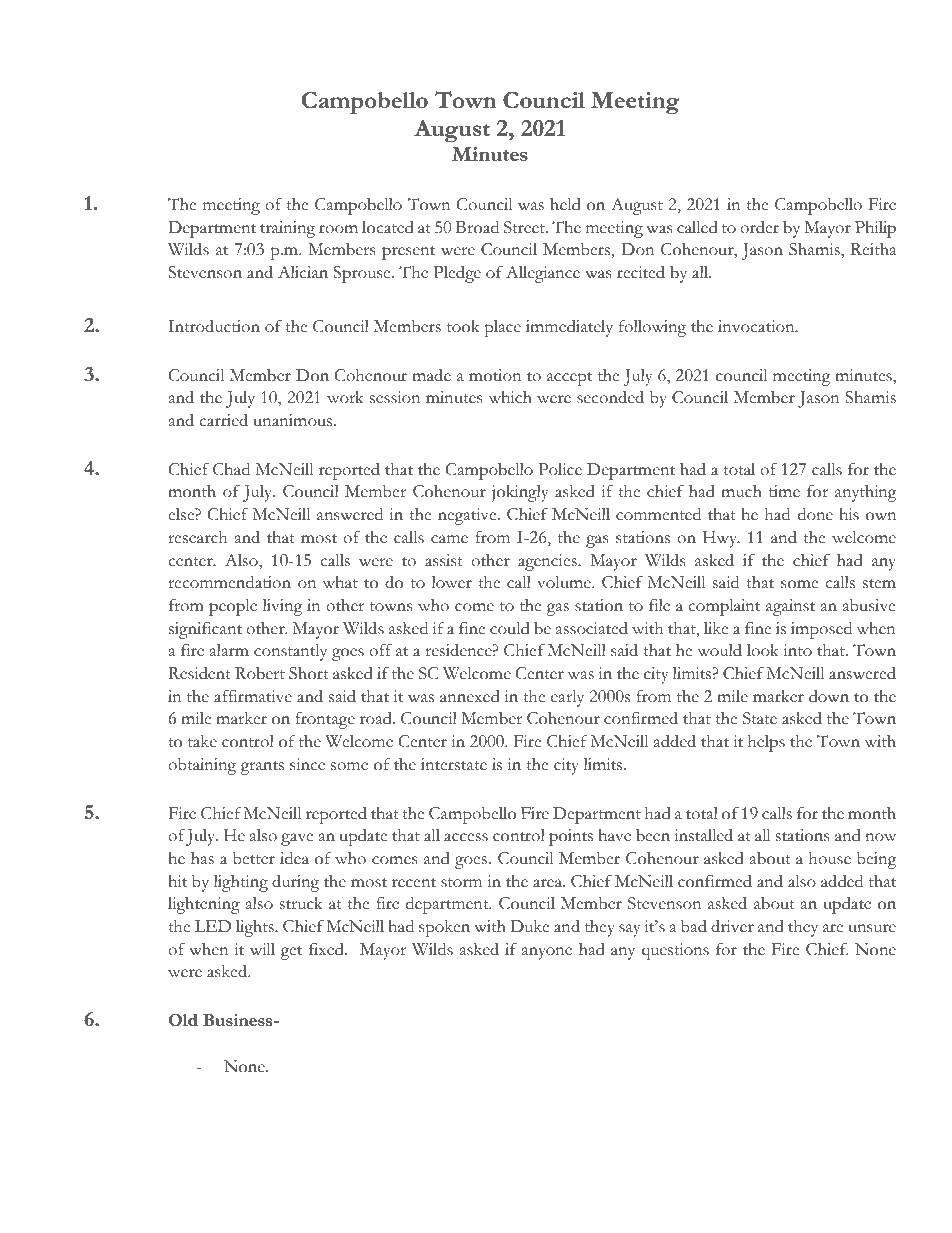 The image size is (952, 1233). I want to click on Street, so click(525, 227).
